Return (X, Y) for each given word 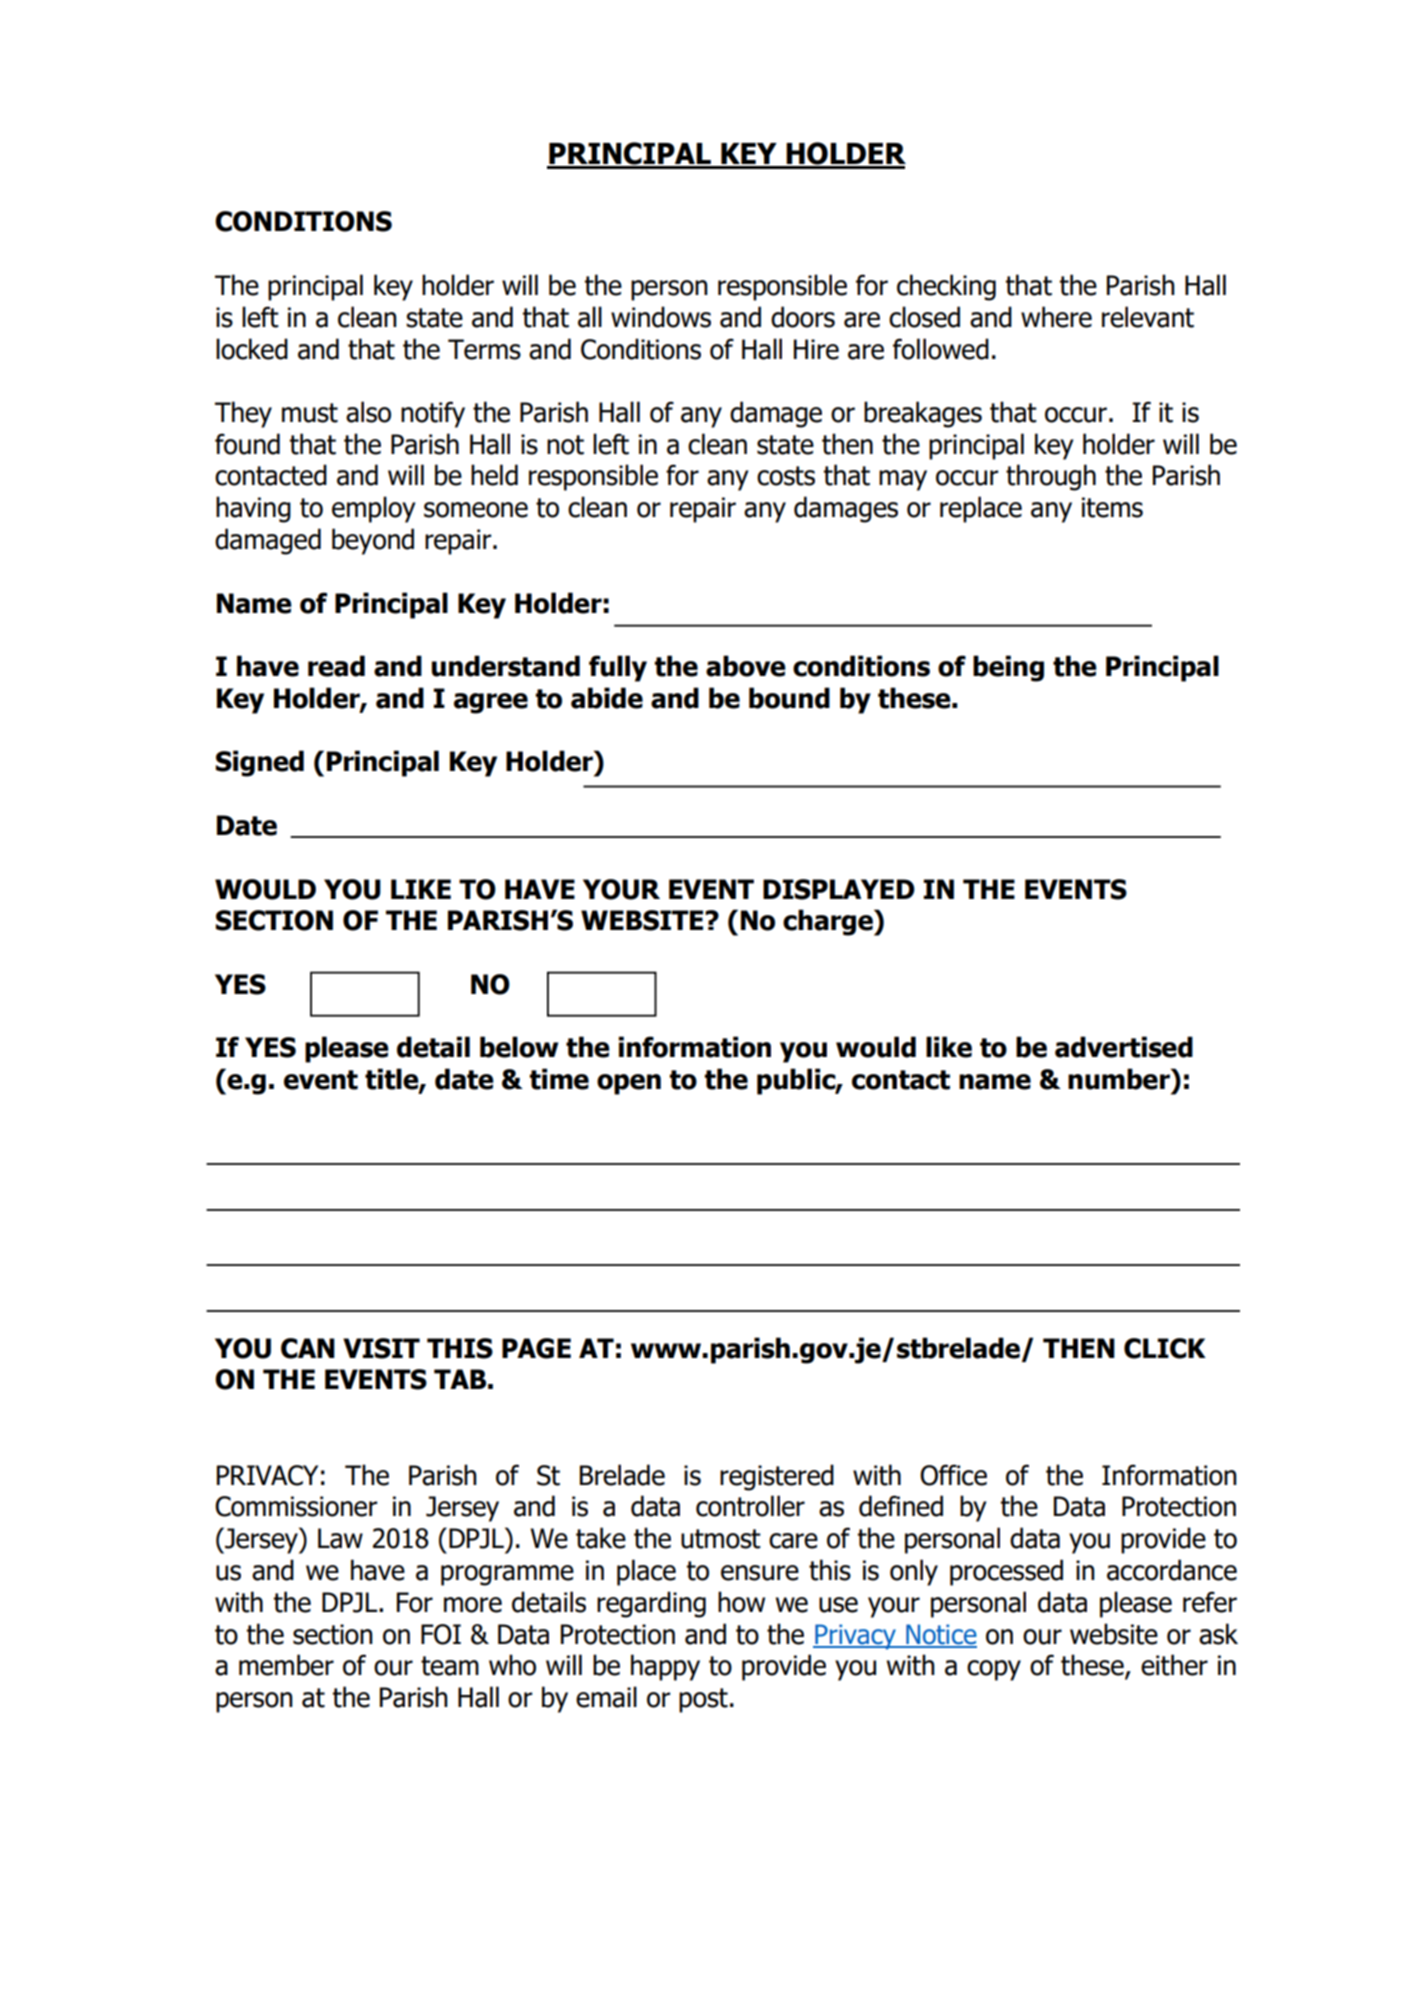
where (1056, 317)
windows (661, 317)
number (1120, 1079)
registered (777, 1477)
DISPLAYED (839, 889)
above (746, 666)
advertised (1124, 1047)
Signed (260, 763)
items (1112, 507)
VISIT (381, 1348)
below (519, 1047)
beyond (373, 541)
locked (252, 349)
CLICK (1165, 1348)
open (629, 1084)
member (286, 1665)
